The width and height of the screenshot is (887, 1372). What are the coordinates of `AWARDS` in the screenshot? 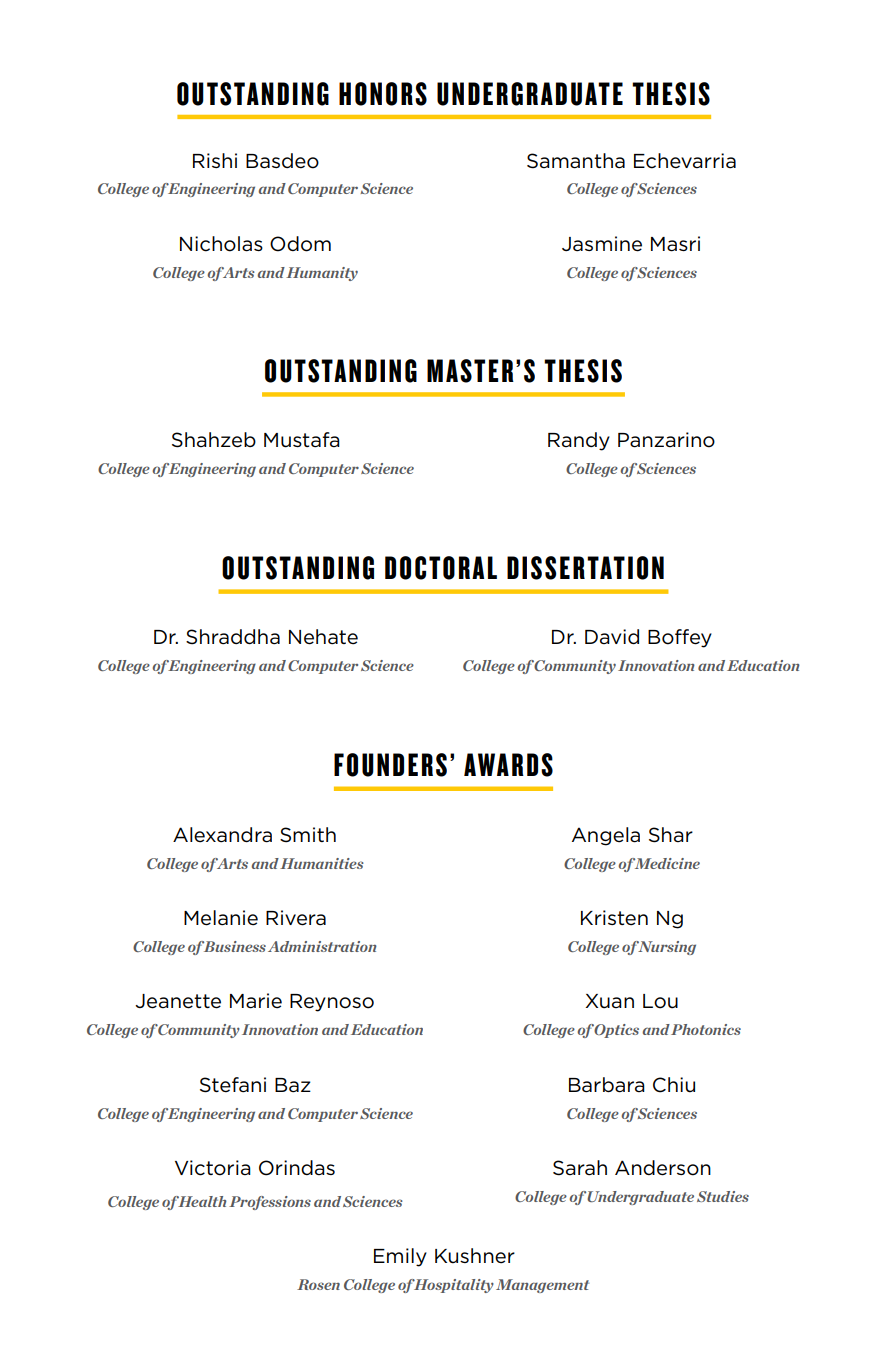 It's located at (508, 765).
